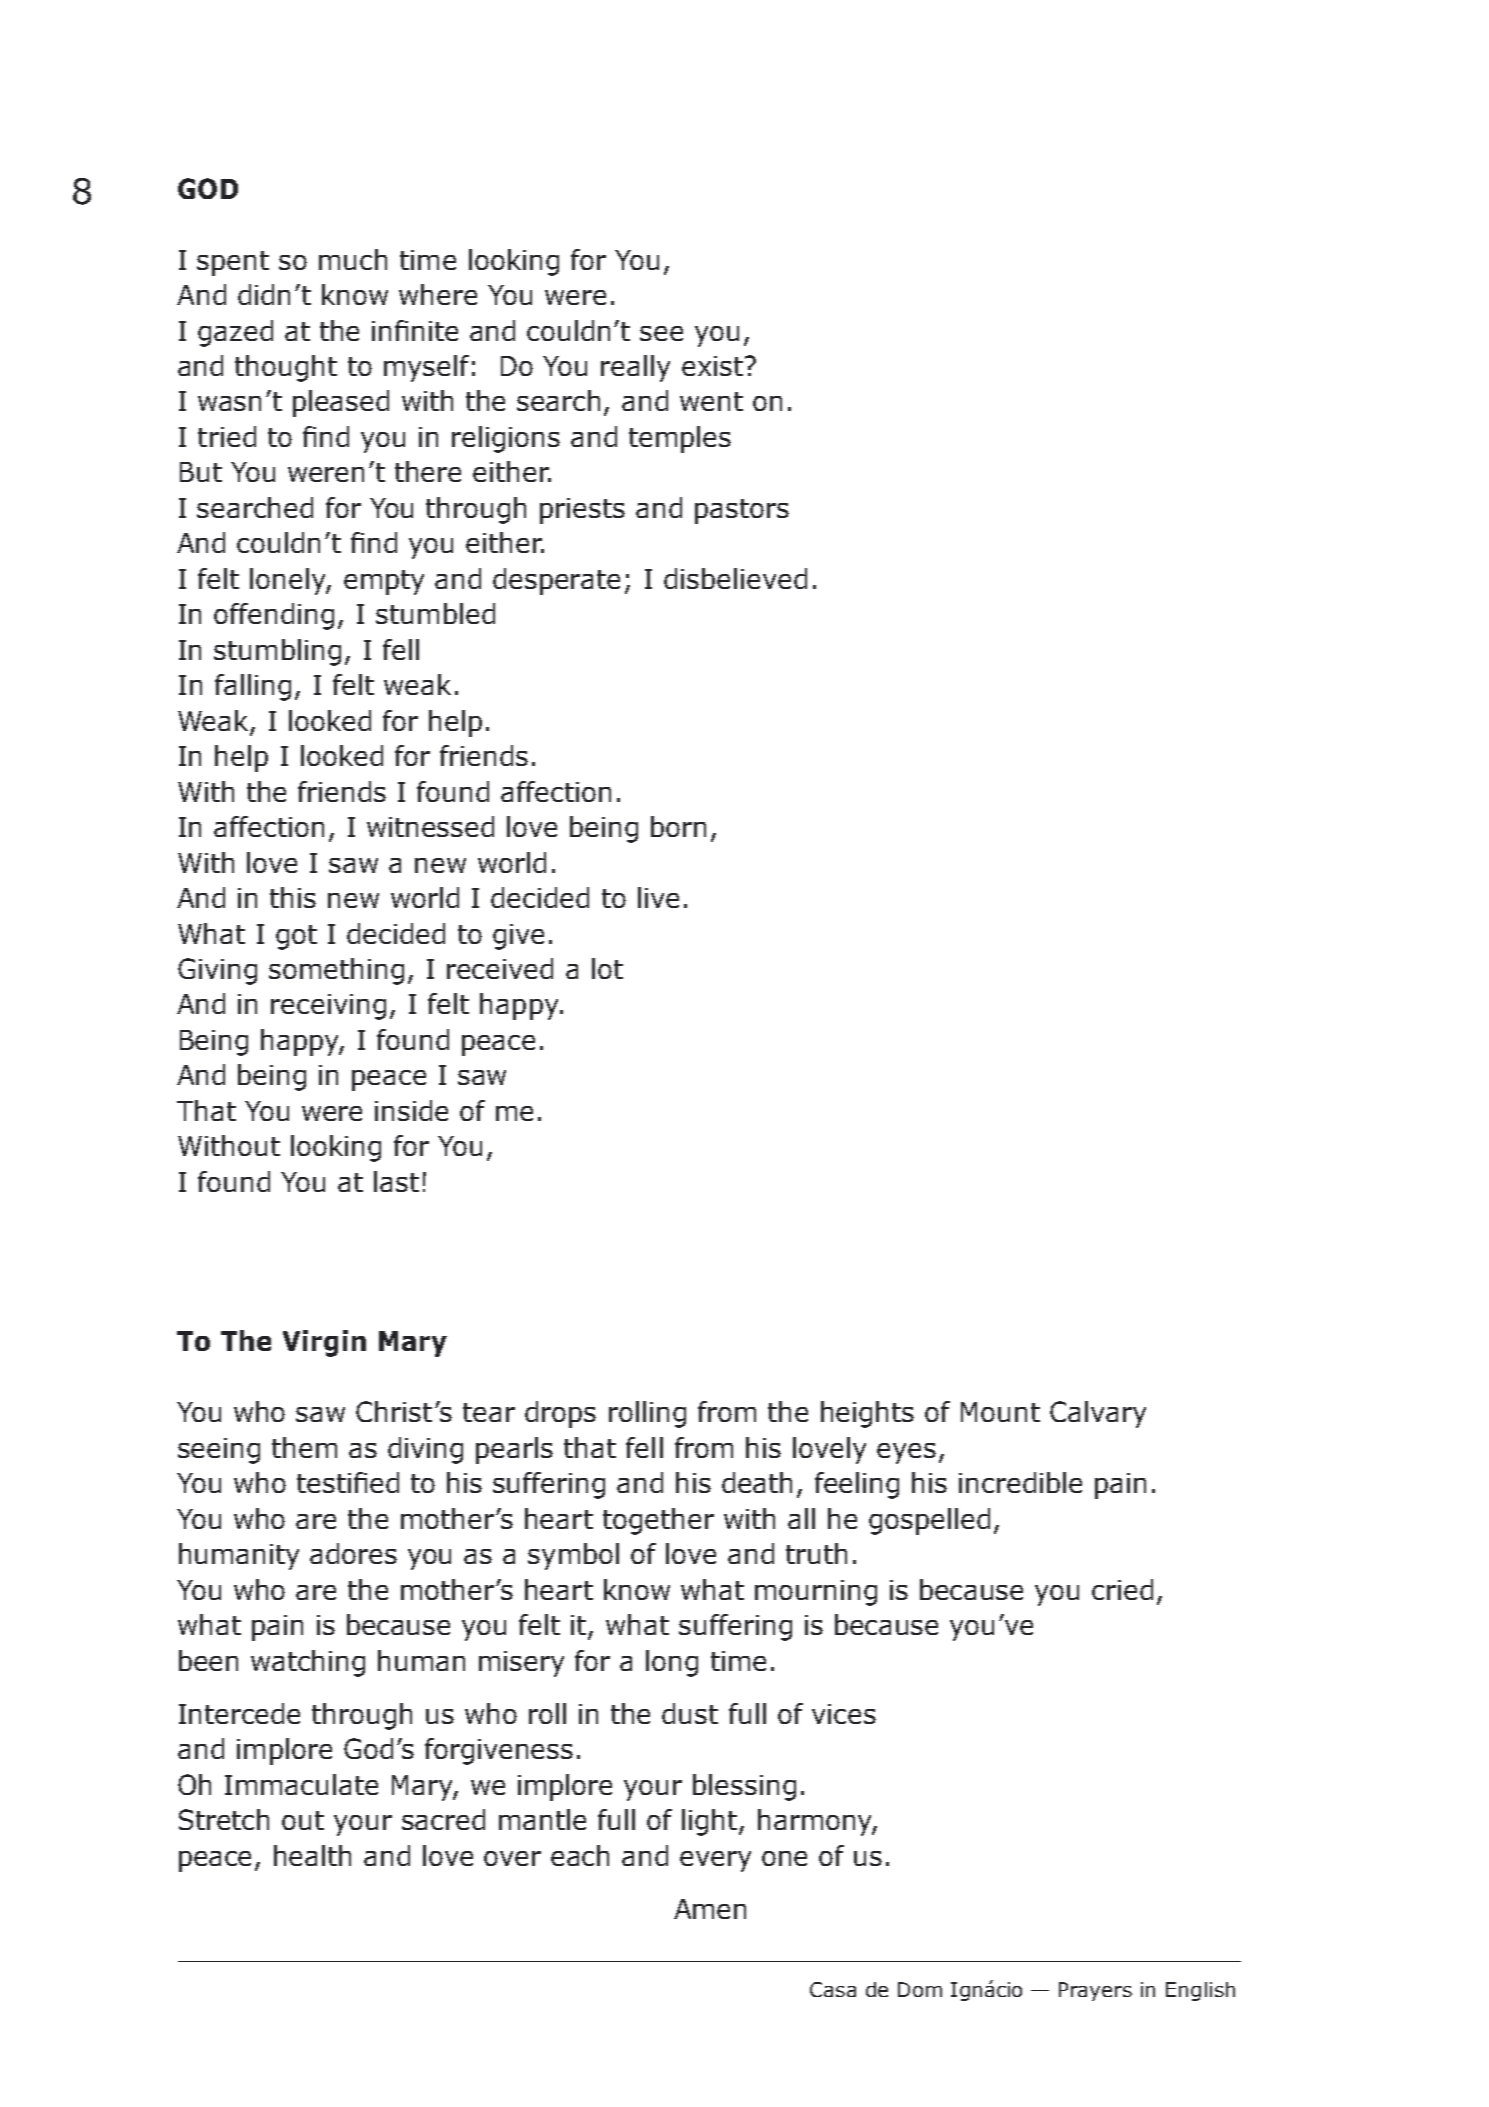 The image size is (1489, 2107). I want to click on Calvary, so click(1098, 1414).
